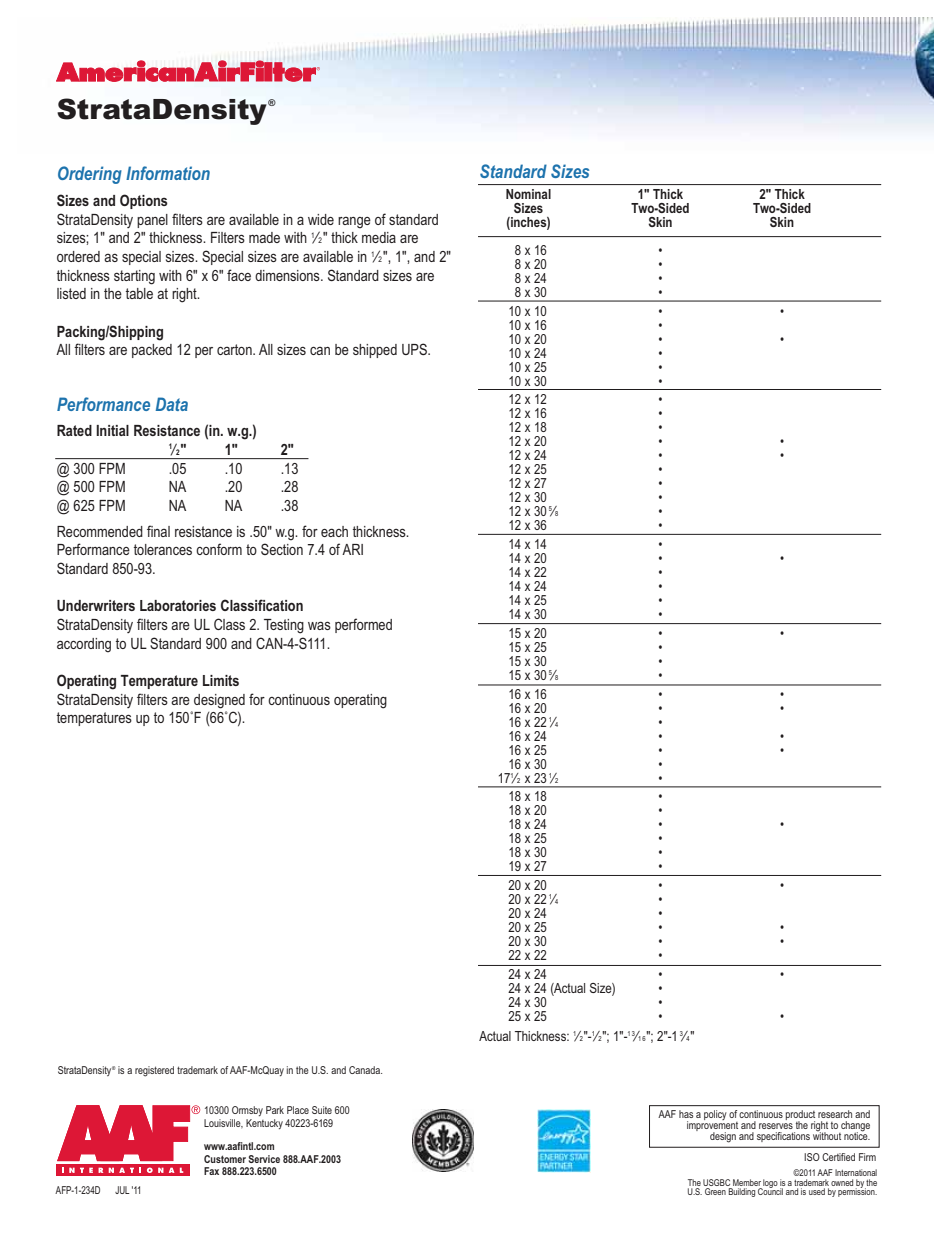 The image size is (952, 1233). Describe the element at coordinates (835, 1114) in the screenshot. I see `research` at that location.
